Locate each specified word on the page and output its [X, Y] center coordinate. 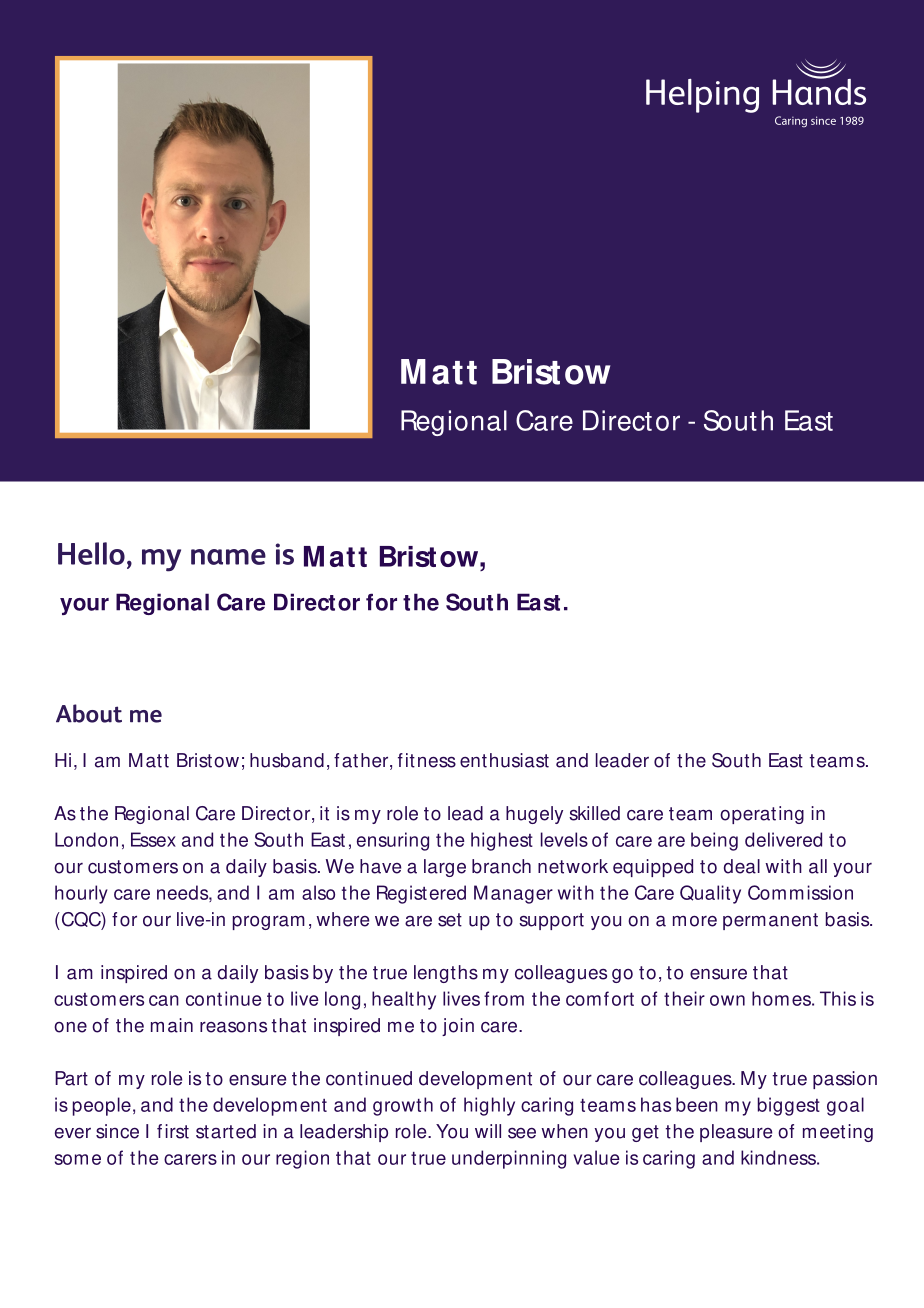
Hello [91, 553]
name [228, 557]
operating [762, 815]
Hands [819, 90]
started [226, 1131]
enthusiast [504, 760]
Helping [702, 96]
